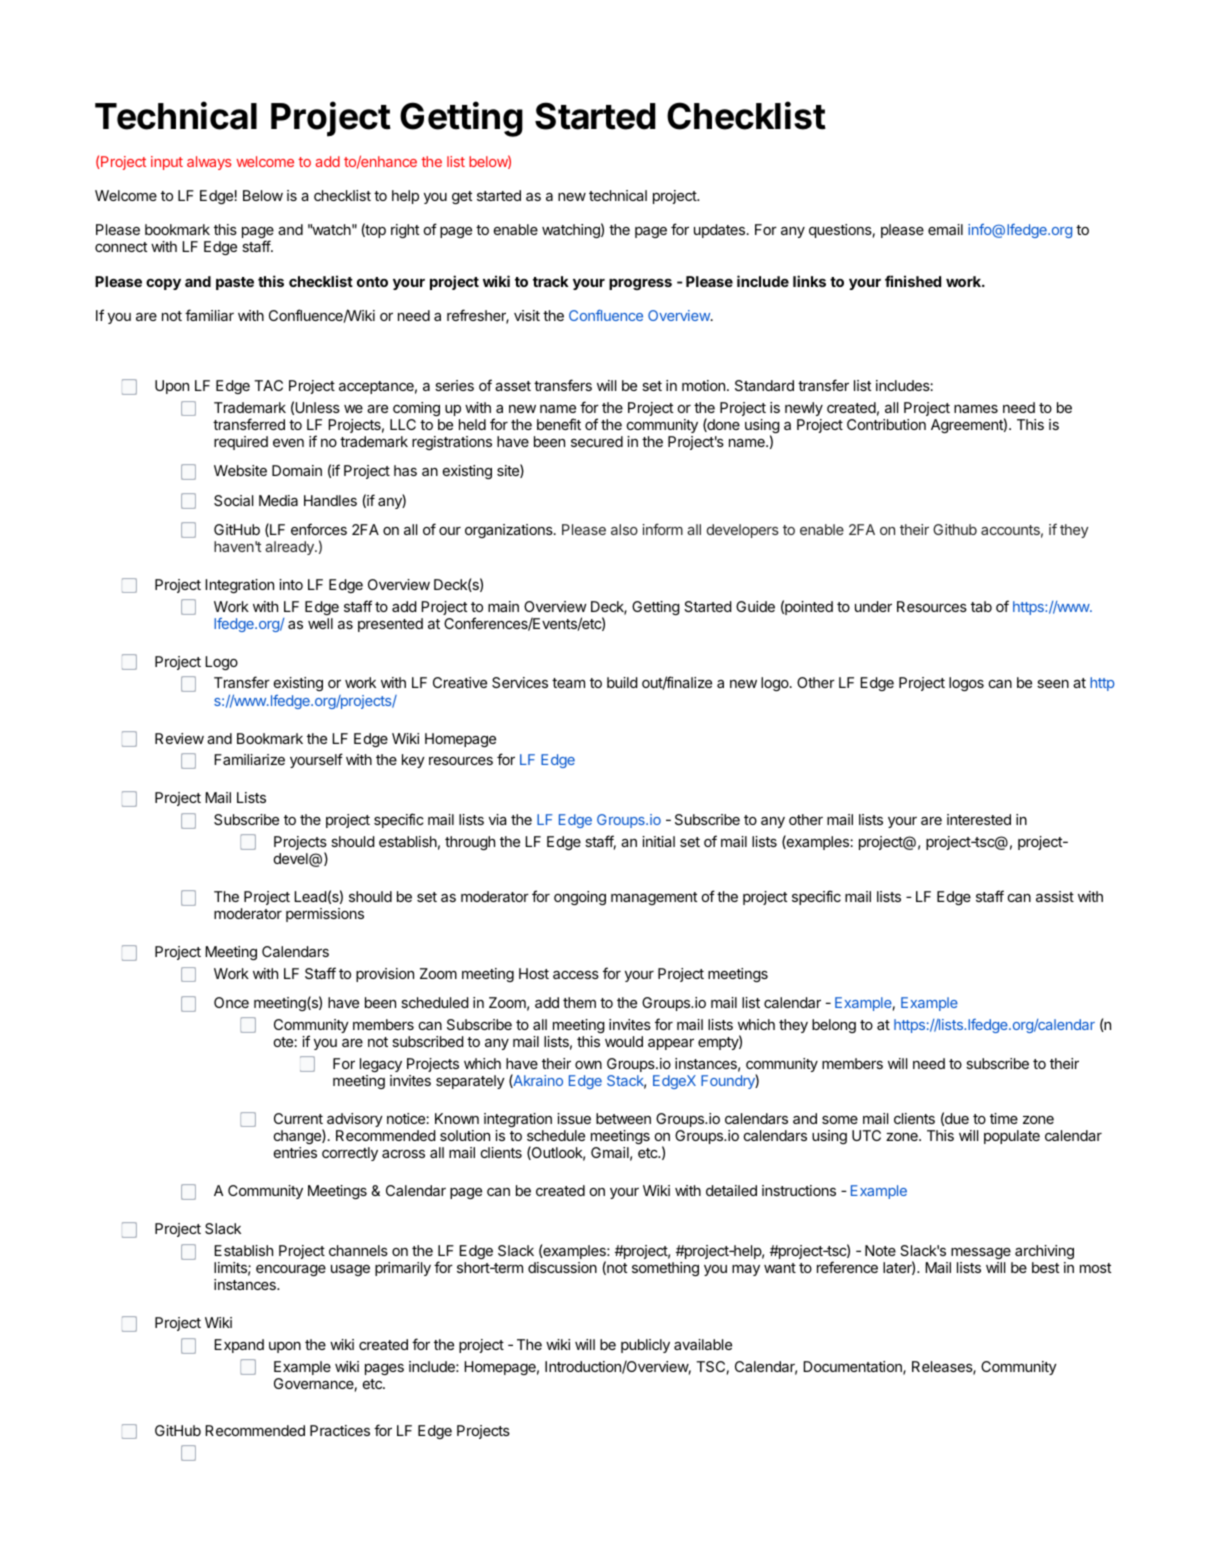  I want to click on best, so click(1046, 1267).
